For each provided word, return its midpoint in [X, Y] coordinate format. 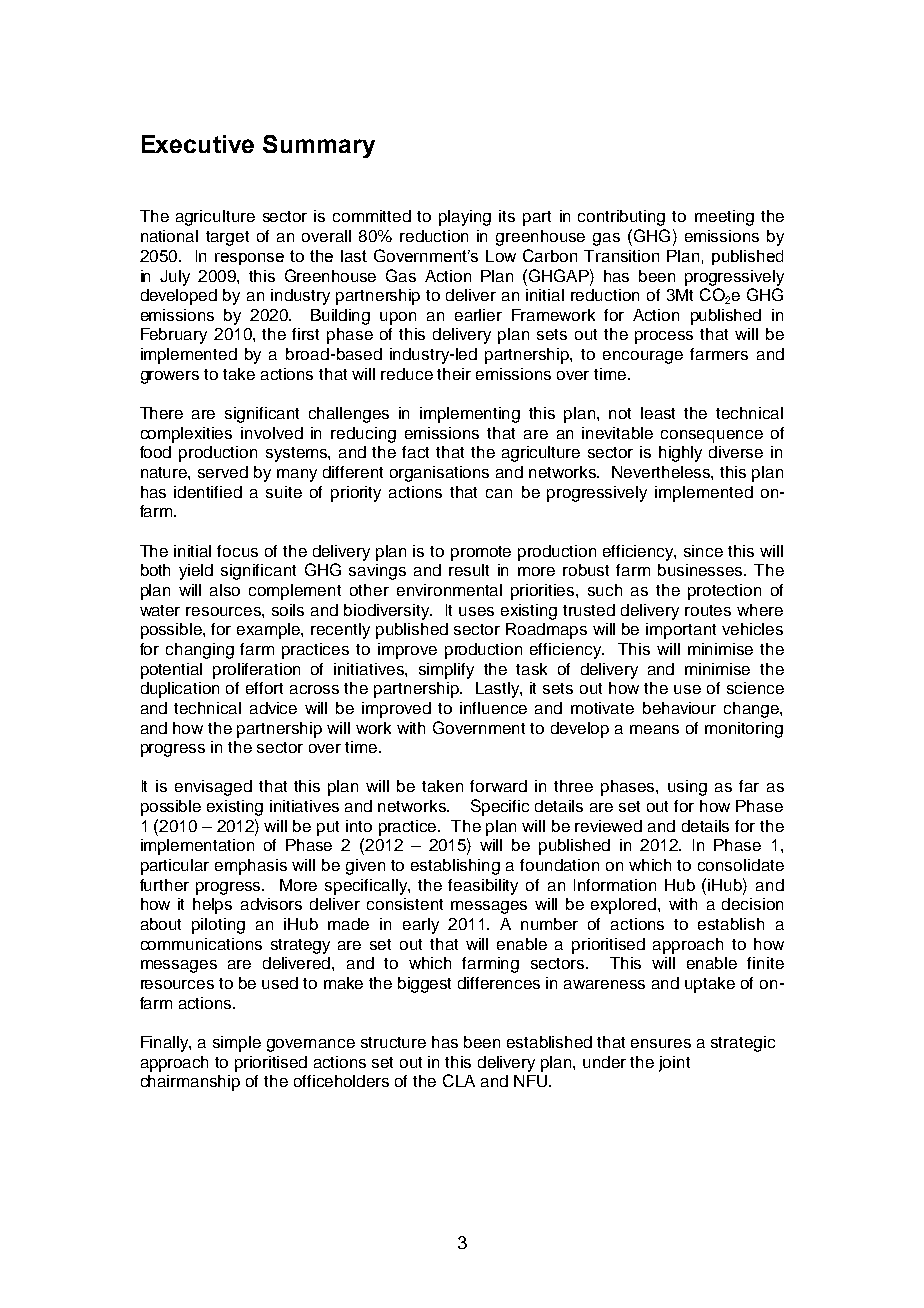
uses [476, 611]
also [225, 590]
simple [237, 1044]
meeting [724, 218]
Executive [198, 144]
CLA [459, 1080]
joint [674, 1064]
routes [708, 610]
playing [465, 218]
